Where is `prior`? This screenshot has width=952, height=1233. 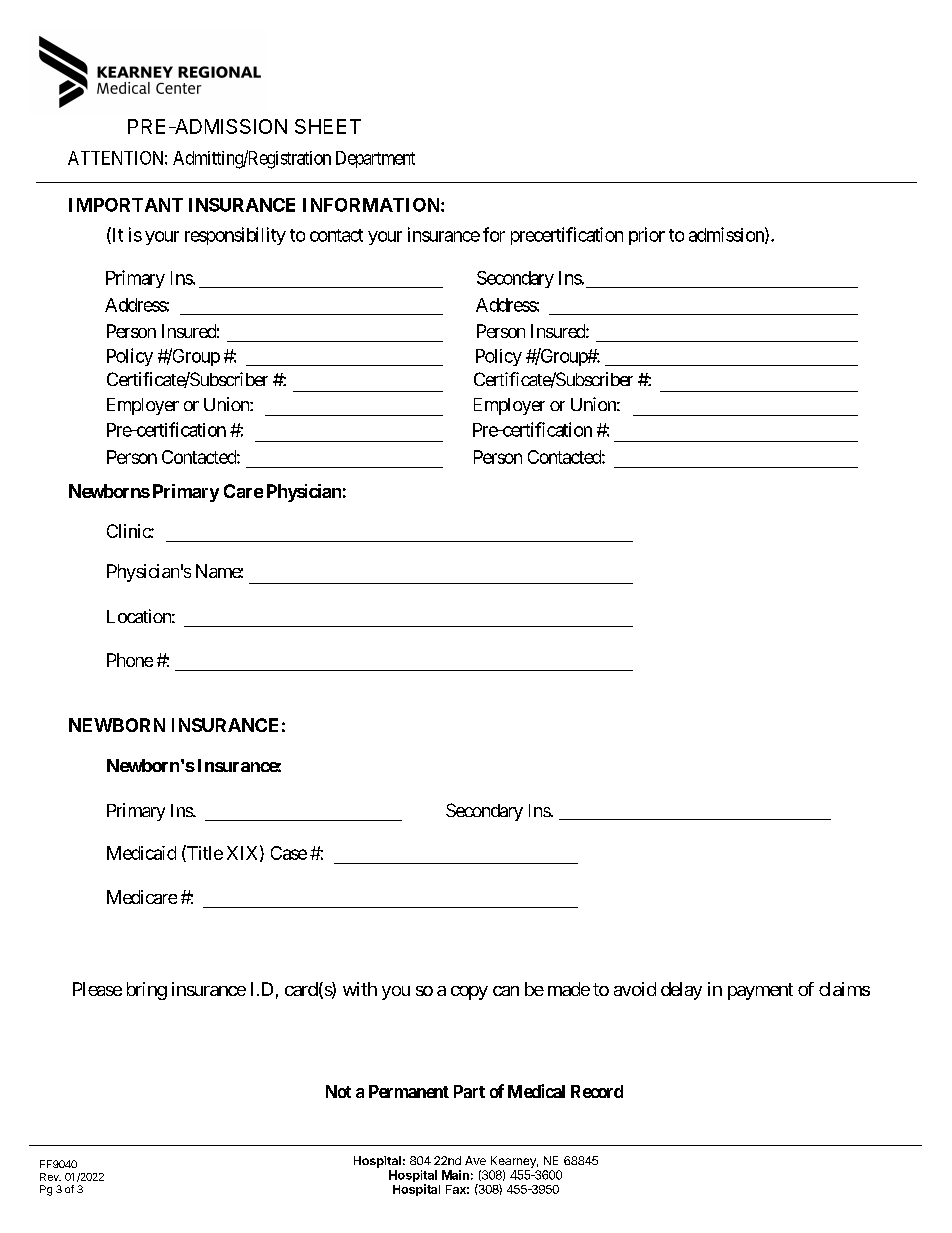
prior is located at coordinates (647, 236).
